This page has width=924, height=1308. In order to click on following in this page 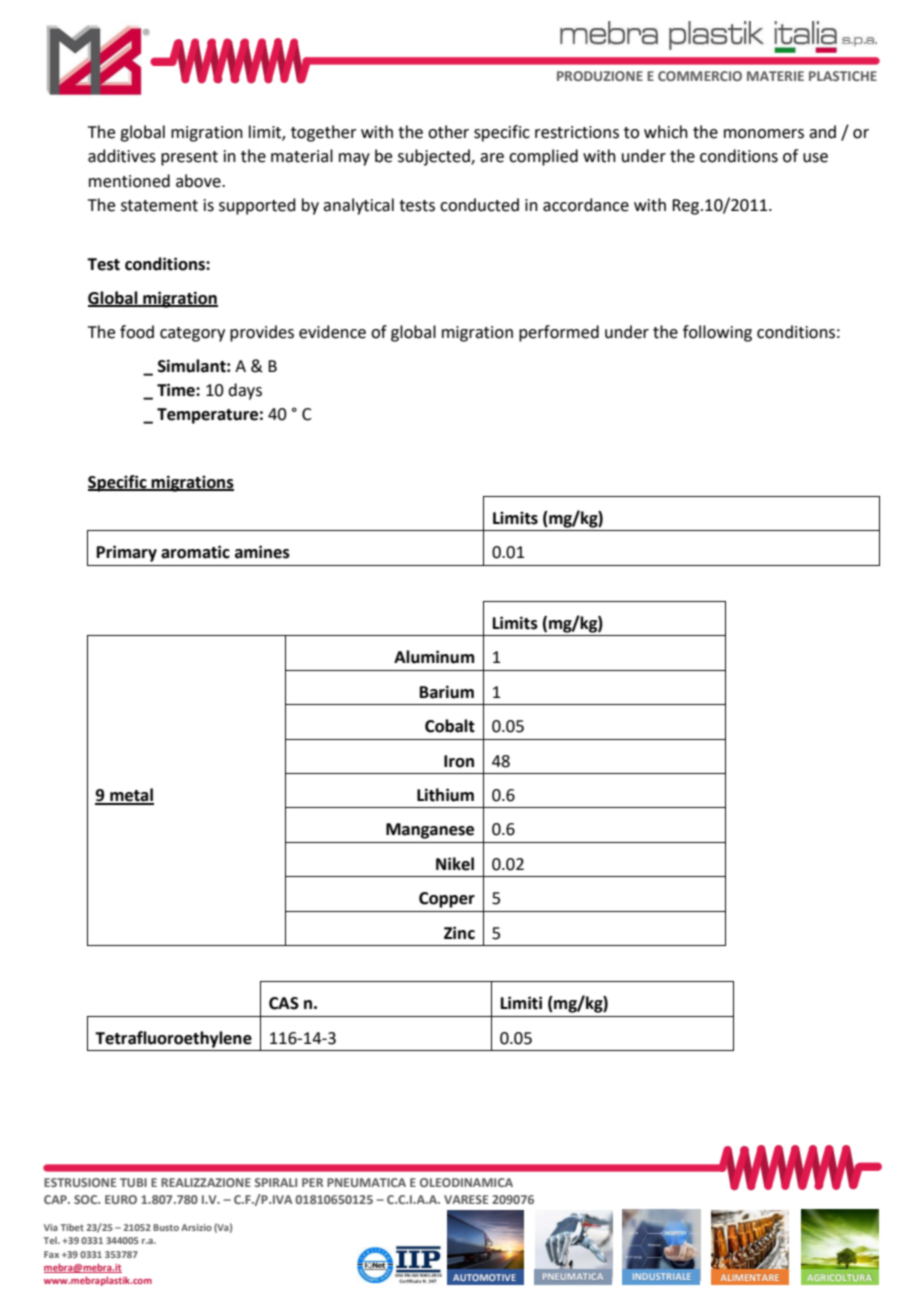, I will do `click(717, 333)`.
